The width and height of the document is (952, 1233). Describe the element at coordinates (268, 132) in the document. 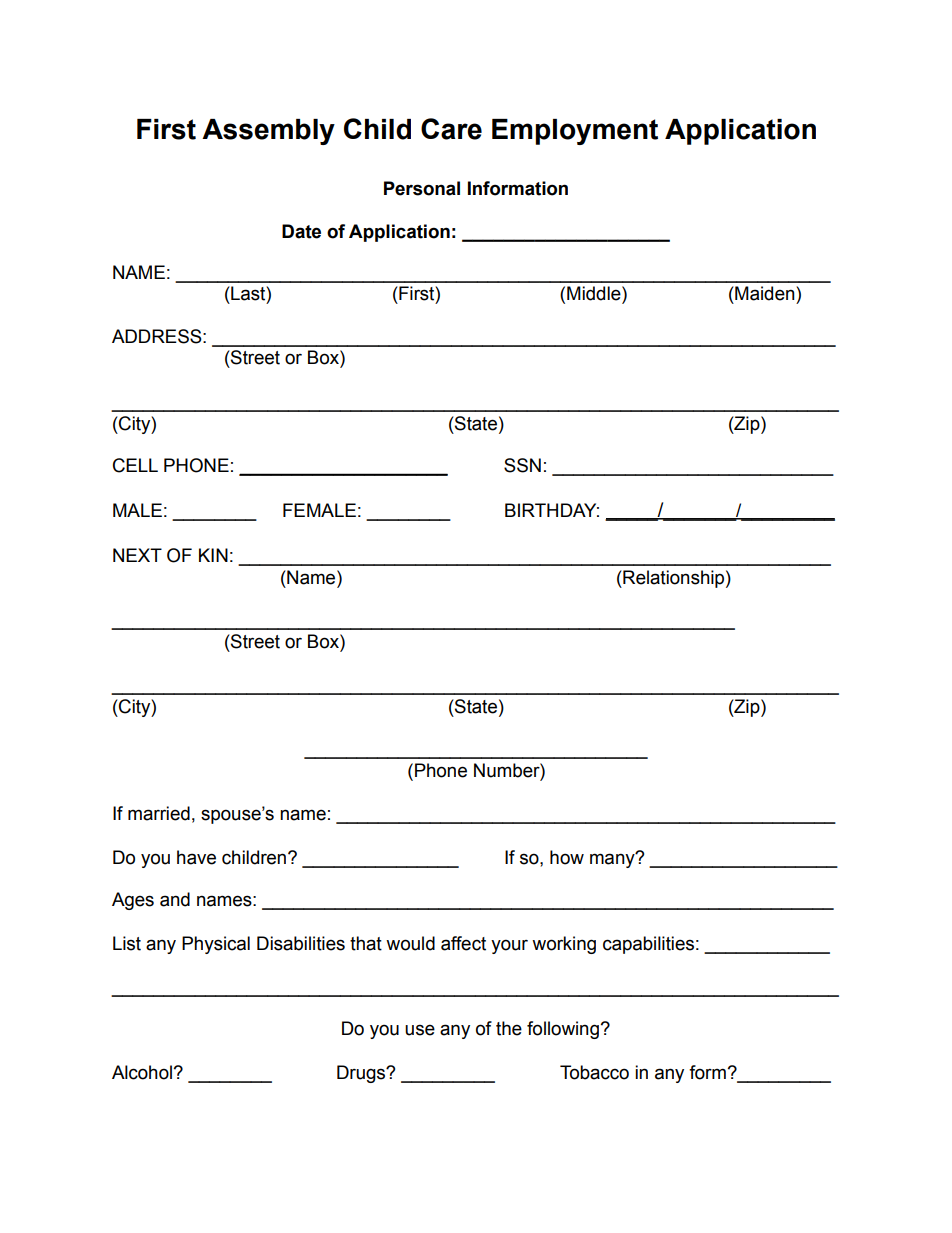

I see `Assembly` at that location.
